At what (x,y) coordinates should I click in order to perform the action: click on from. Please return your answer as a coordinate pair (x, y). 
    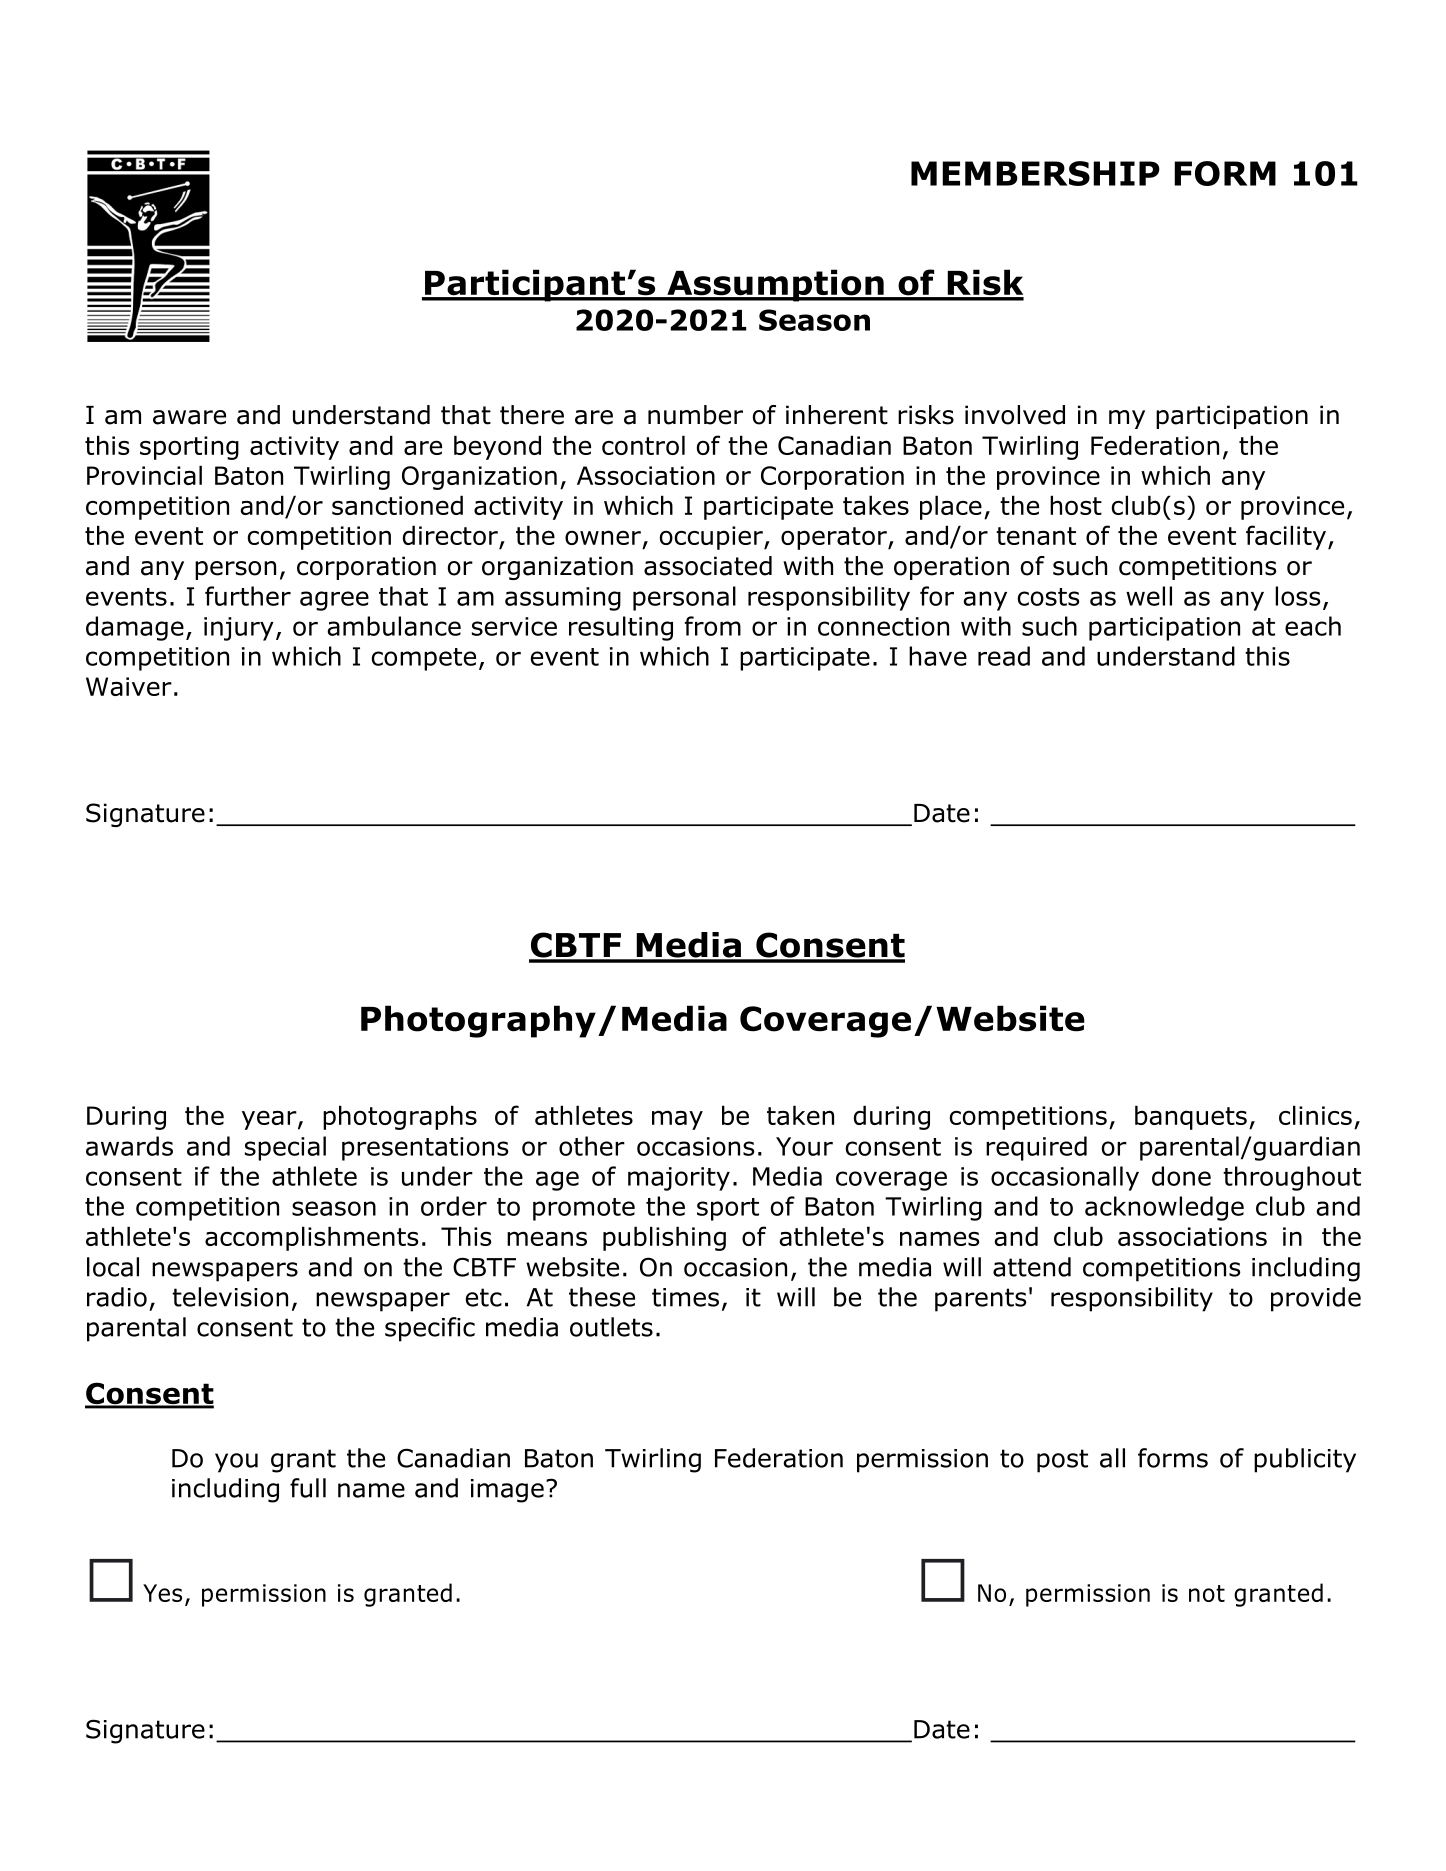
    Looking at the image, I should click on (713, 626).
